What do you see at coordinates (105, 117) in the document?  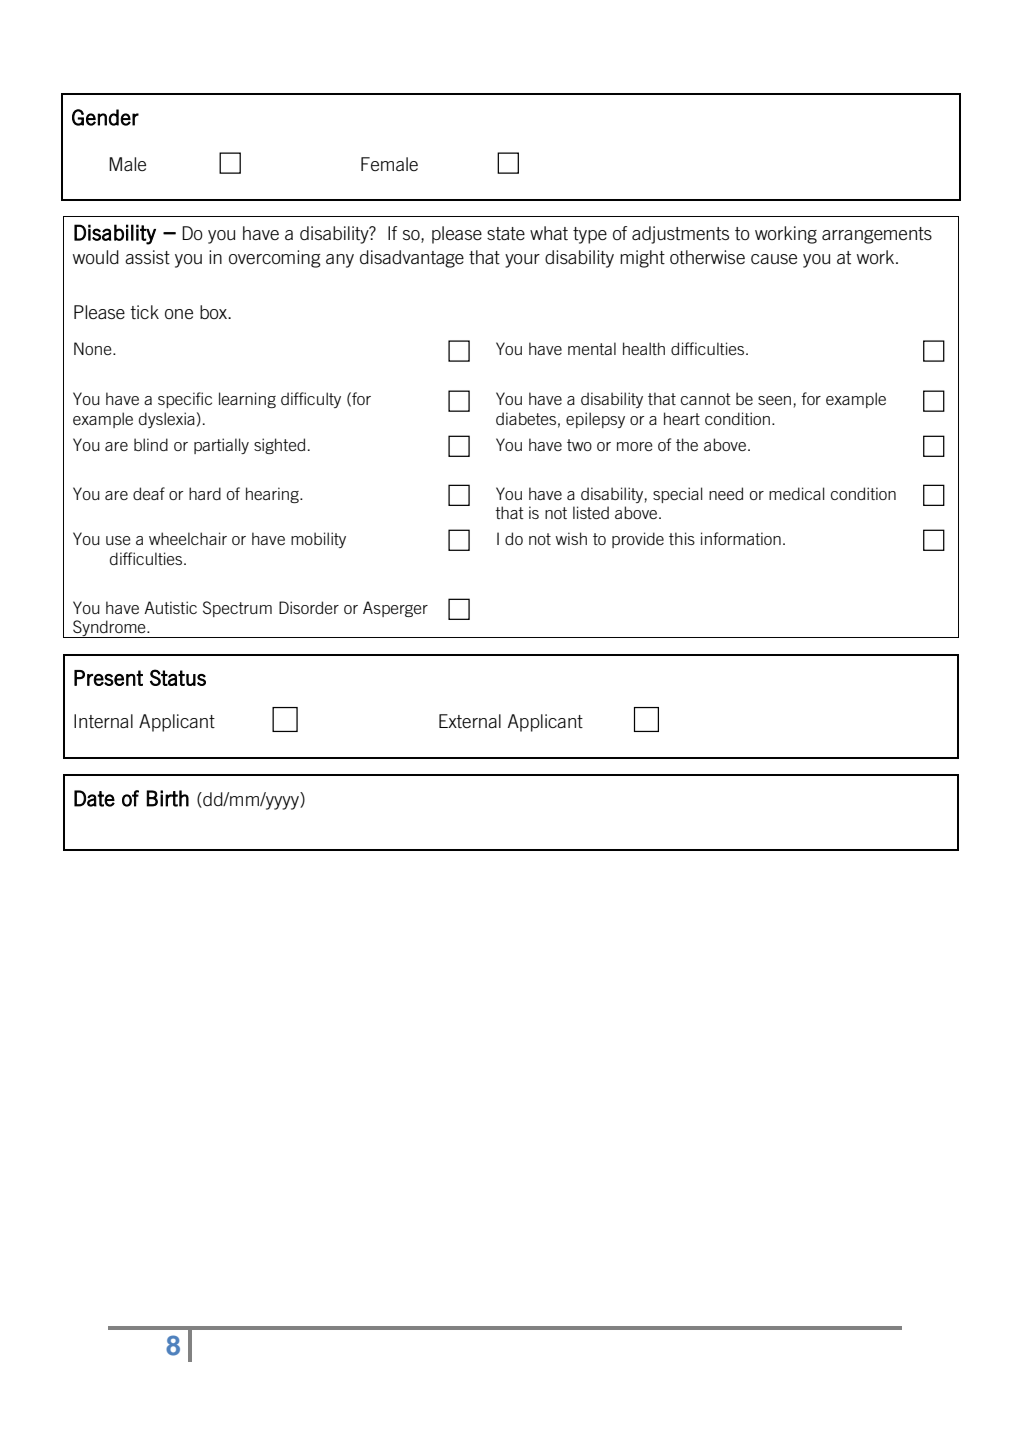 I see `Gender` at bounding box center [105, 117].
